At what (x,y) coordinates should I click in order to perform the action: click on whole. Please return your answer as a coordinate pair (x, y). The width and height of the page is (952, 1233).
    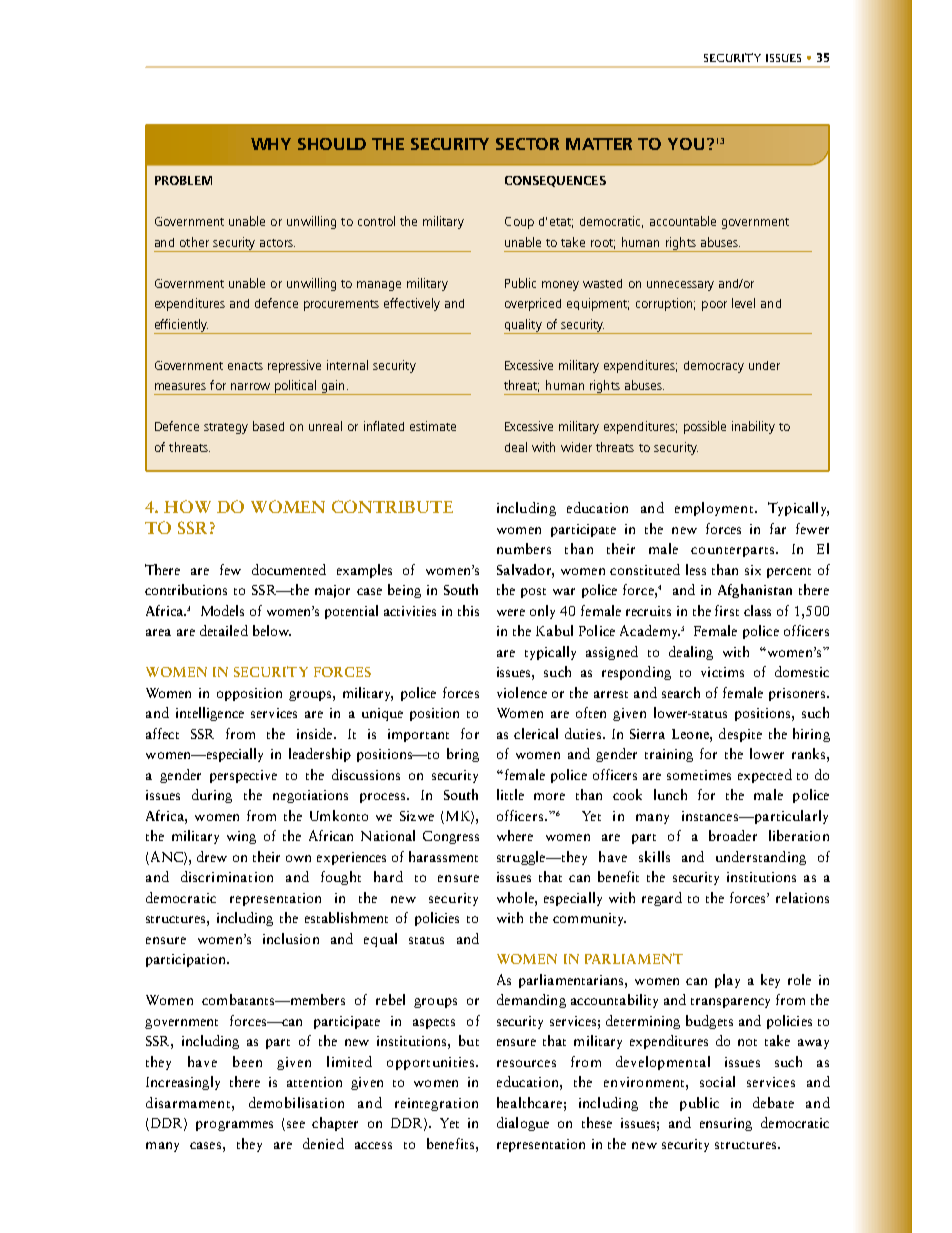
    Looking at the image, I should click on (516, 897).
